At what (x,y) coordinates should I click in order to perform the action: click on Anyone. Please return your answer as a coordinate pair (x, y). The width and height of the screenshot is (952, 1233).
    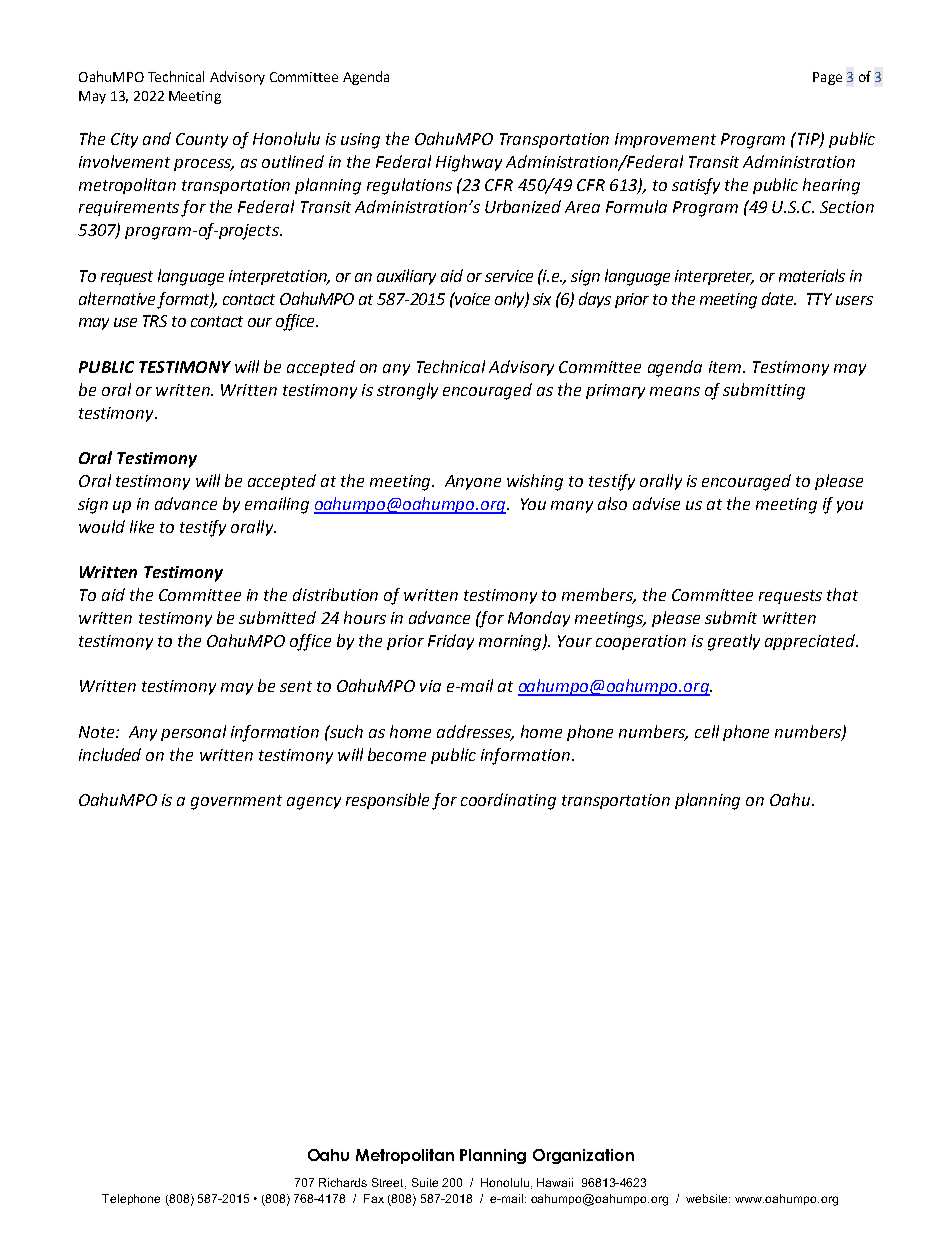
    Looking at the image, I should click on (473, 482).
